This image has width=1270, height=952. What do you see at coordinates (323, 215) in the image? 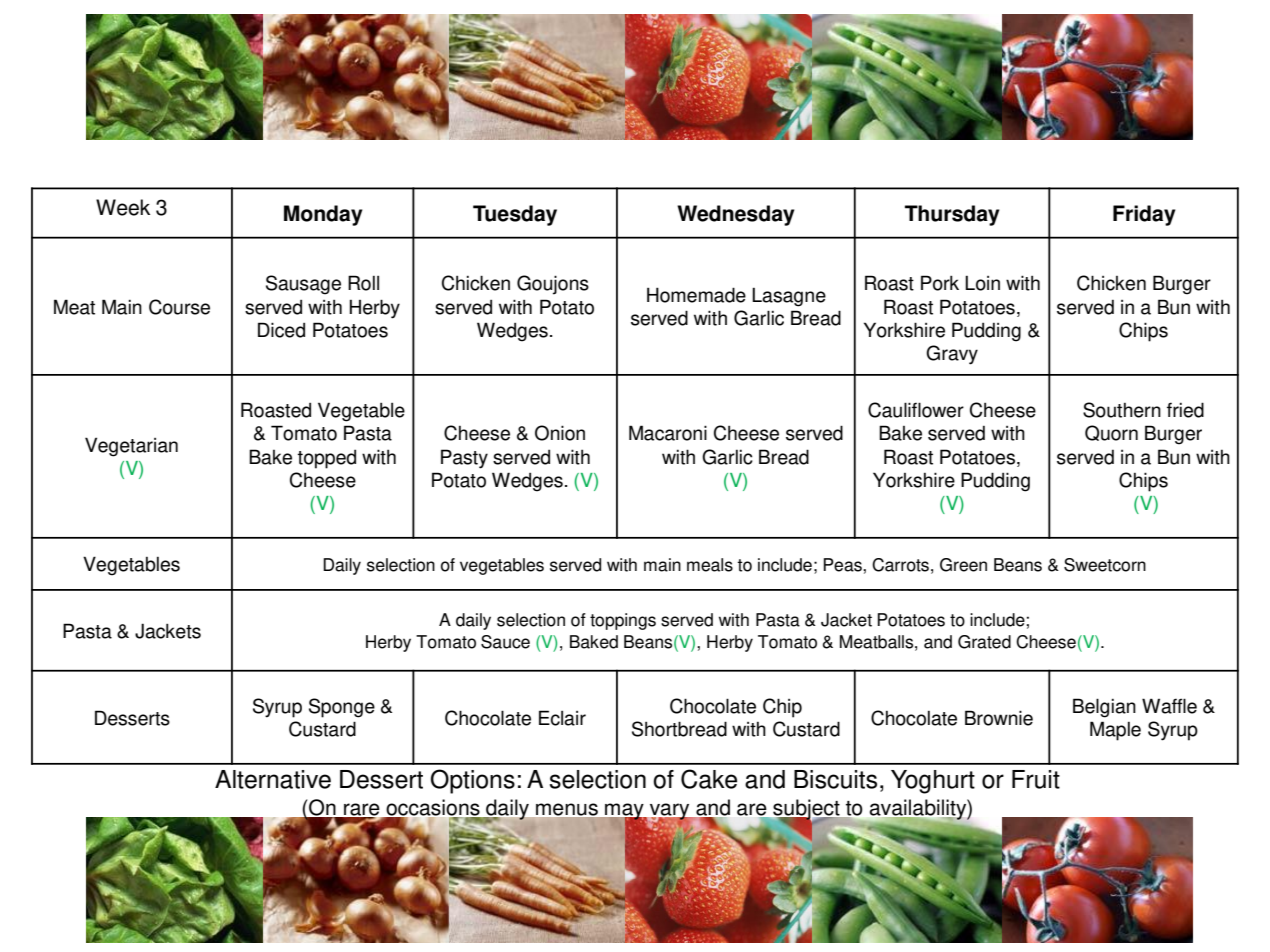
I see `Monday` at bounding box center [323, 215].
